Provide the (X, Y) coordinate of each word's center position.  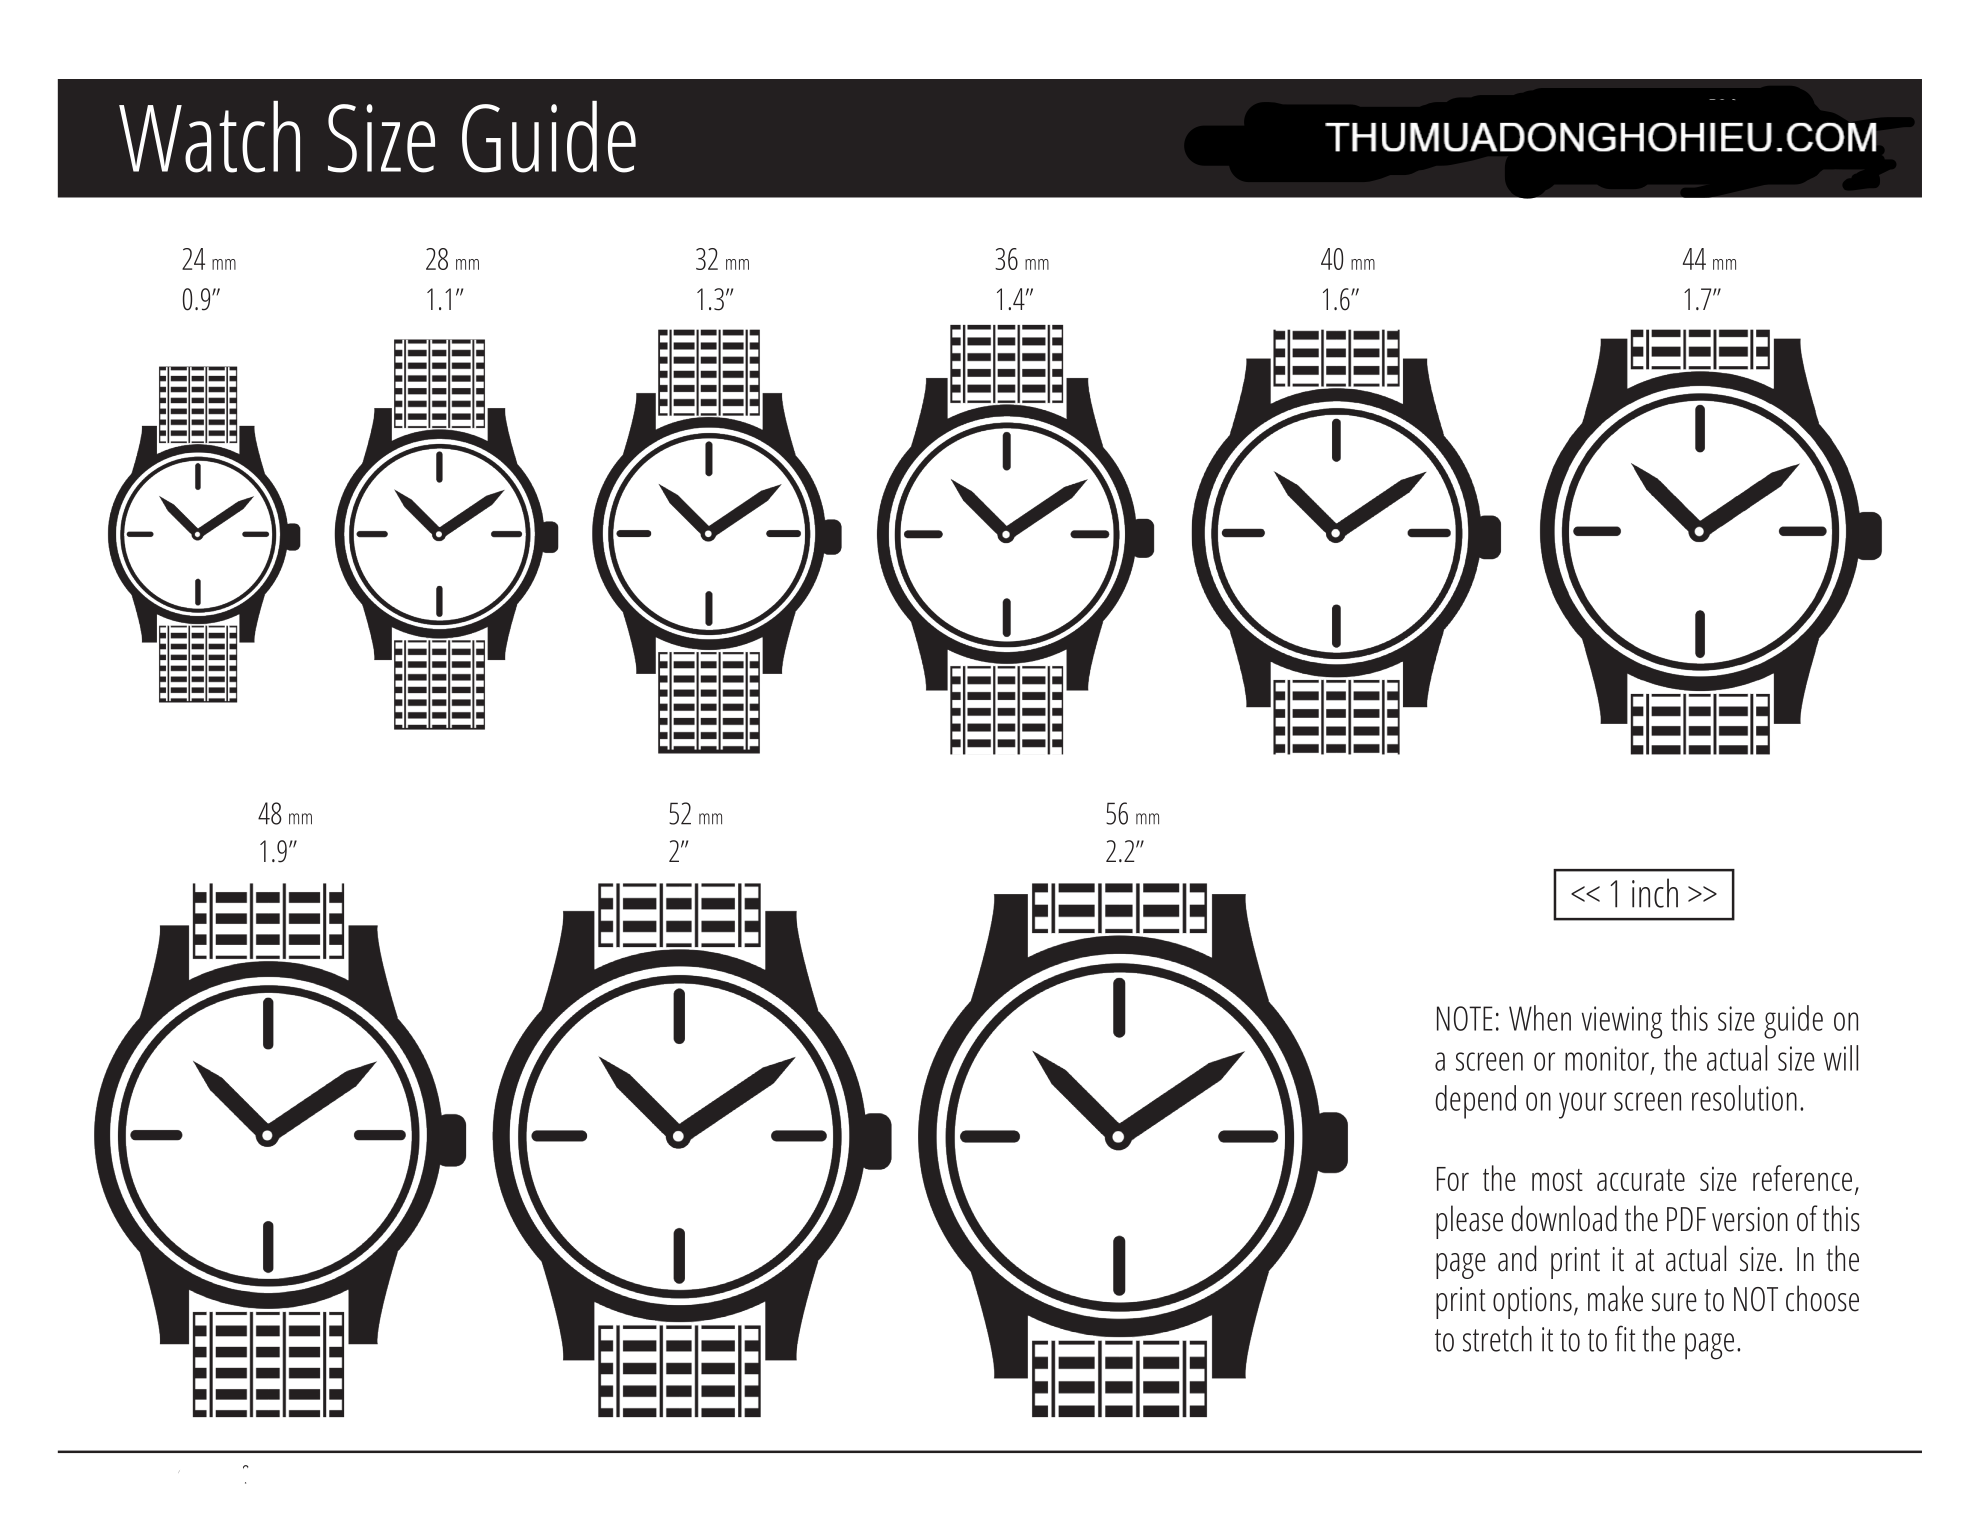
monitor (1607, 1058)
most (1557, 1180)
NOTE (1465, 1018)
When (1540, 1018)
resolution (1744, 1098)
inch (1655, 893)
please (1469, 1222)
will (1841, 1058)
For (1453, 1179)
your (1583, 1105)
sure (1674, 1302)
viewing (1622, 1022)
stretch (1497, 1339)
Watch (209, 137)
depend (1476, 1102)
